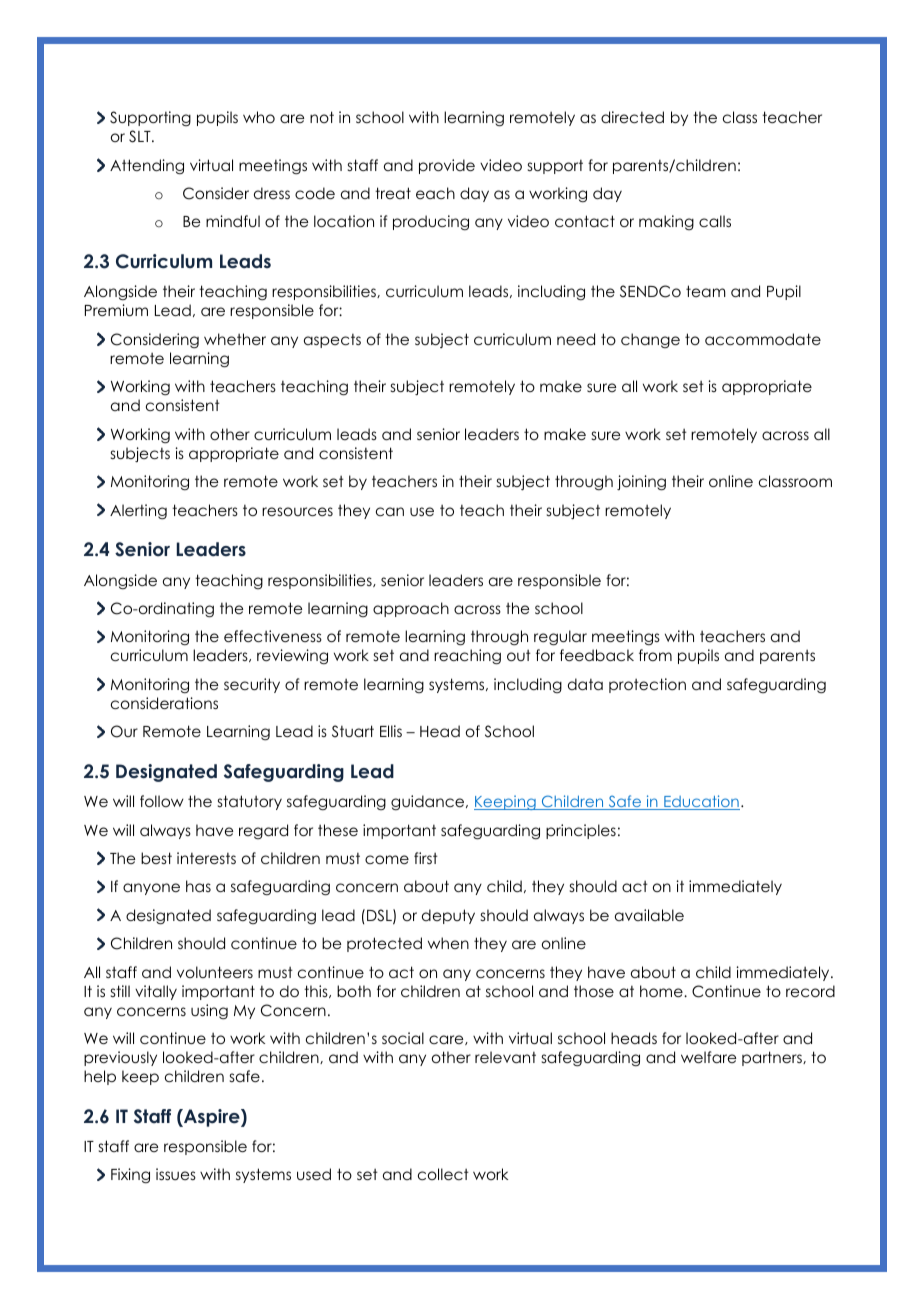 The width and height of the screenshot is (924, 1309). Describe the element at coordinates (715, 221) in the screenshot. I see `calls` at that location.
